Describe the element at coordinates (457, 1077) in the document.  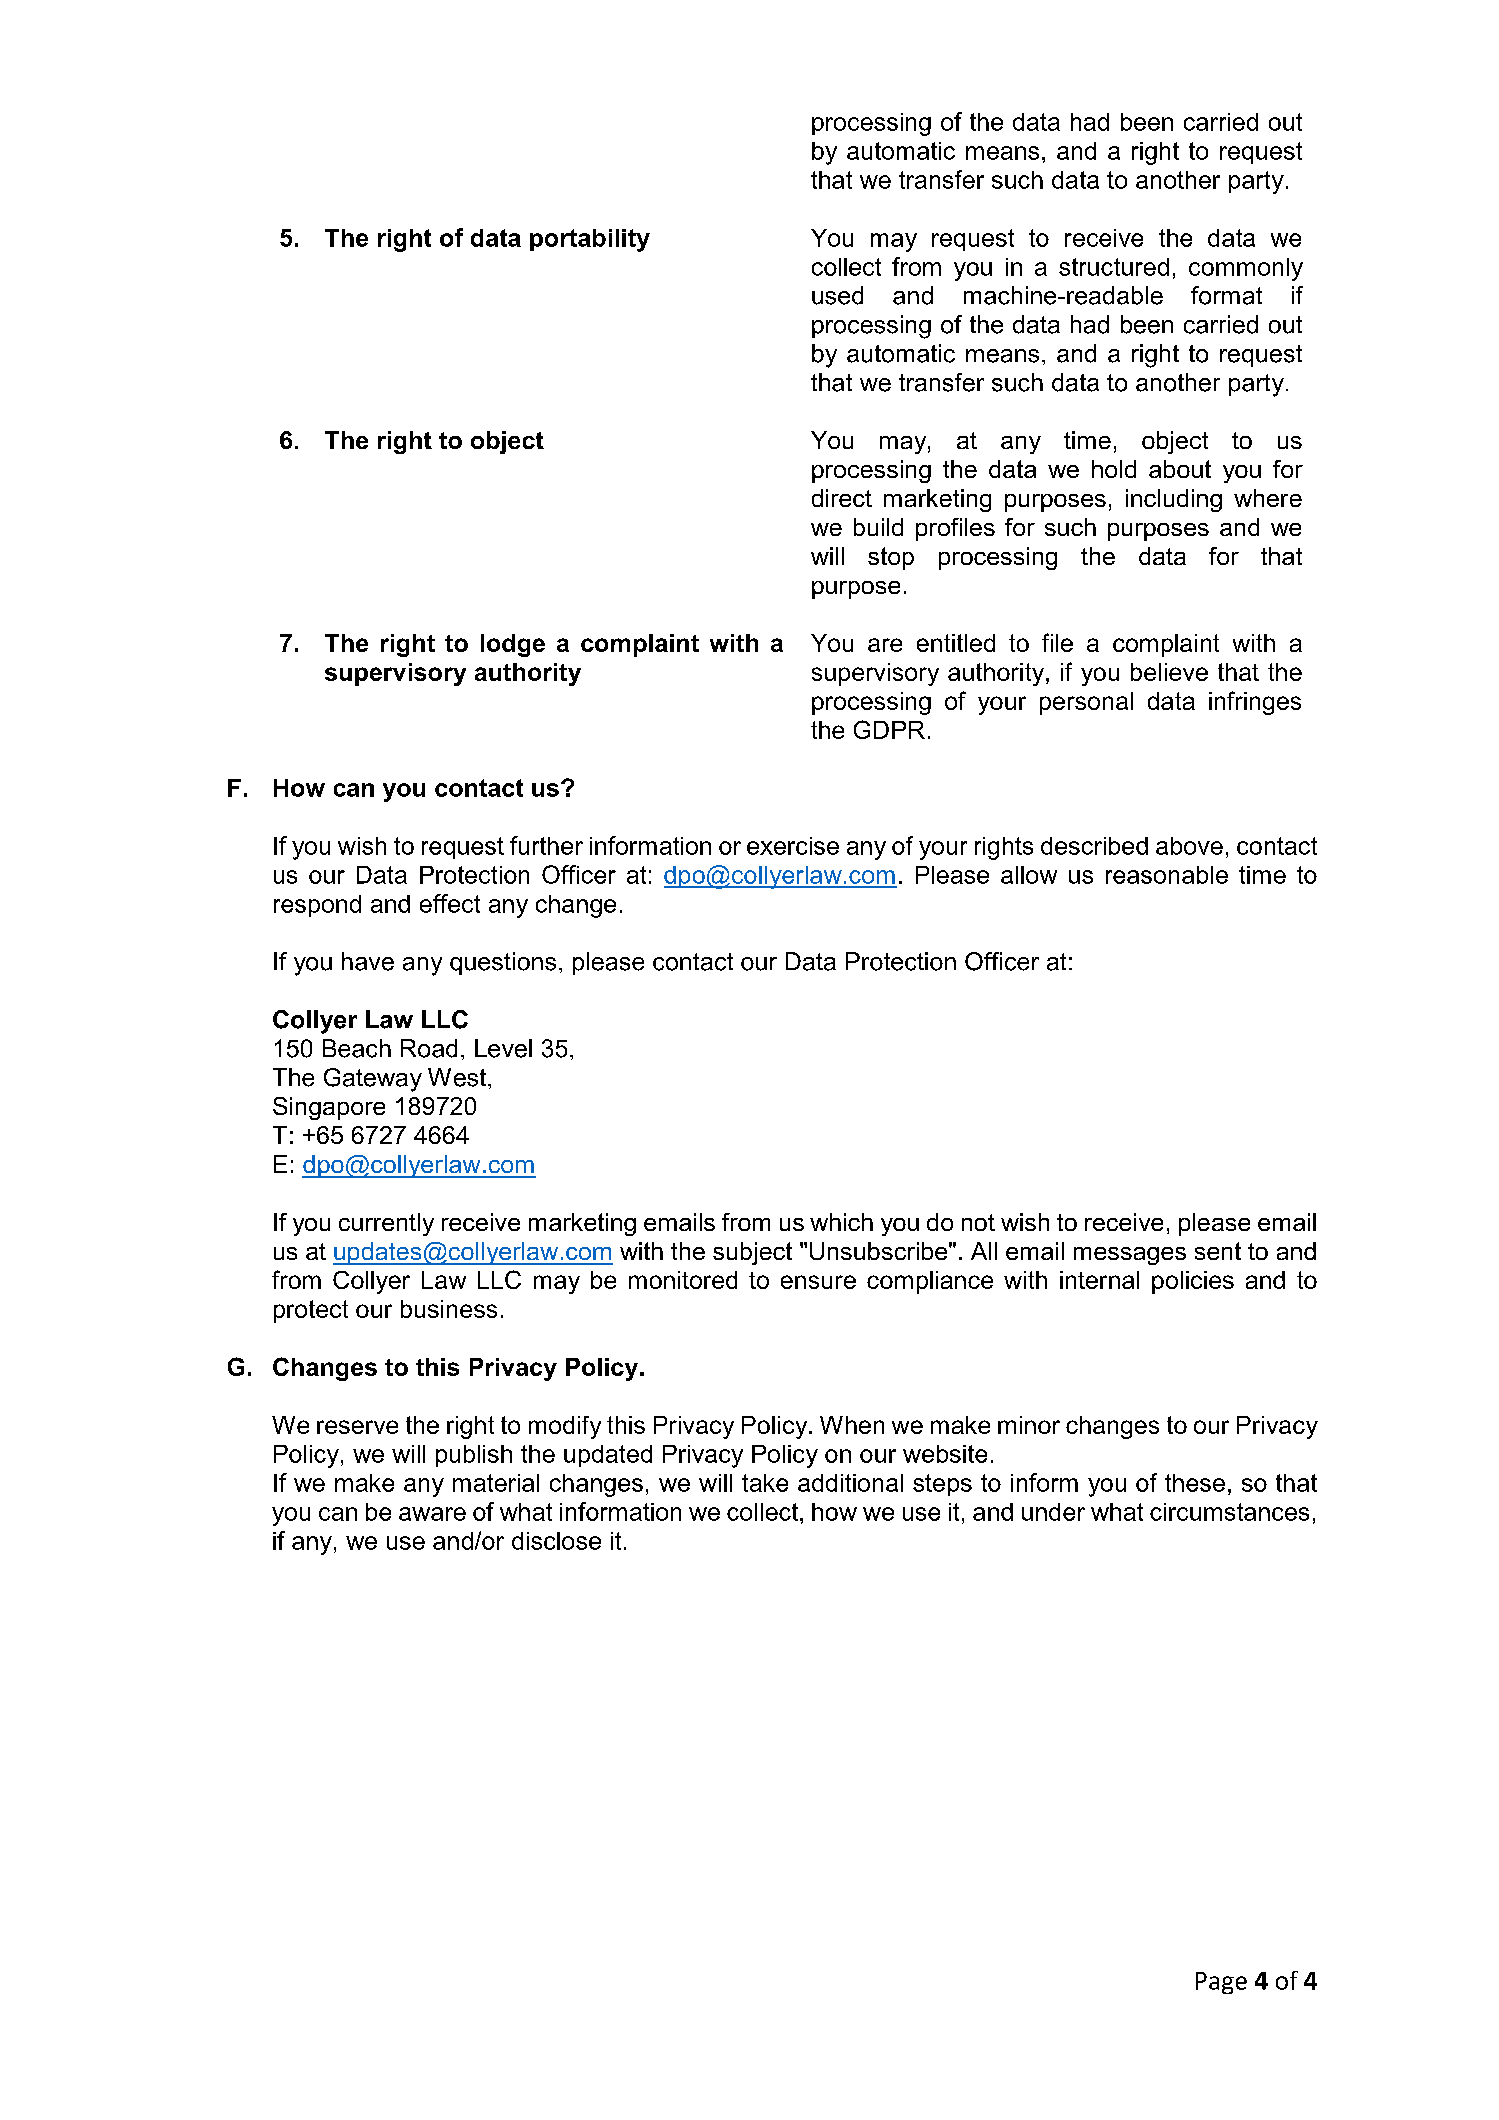
I see `West` at that location.
